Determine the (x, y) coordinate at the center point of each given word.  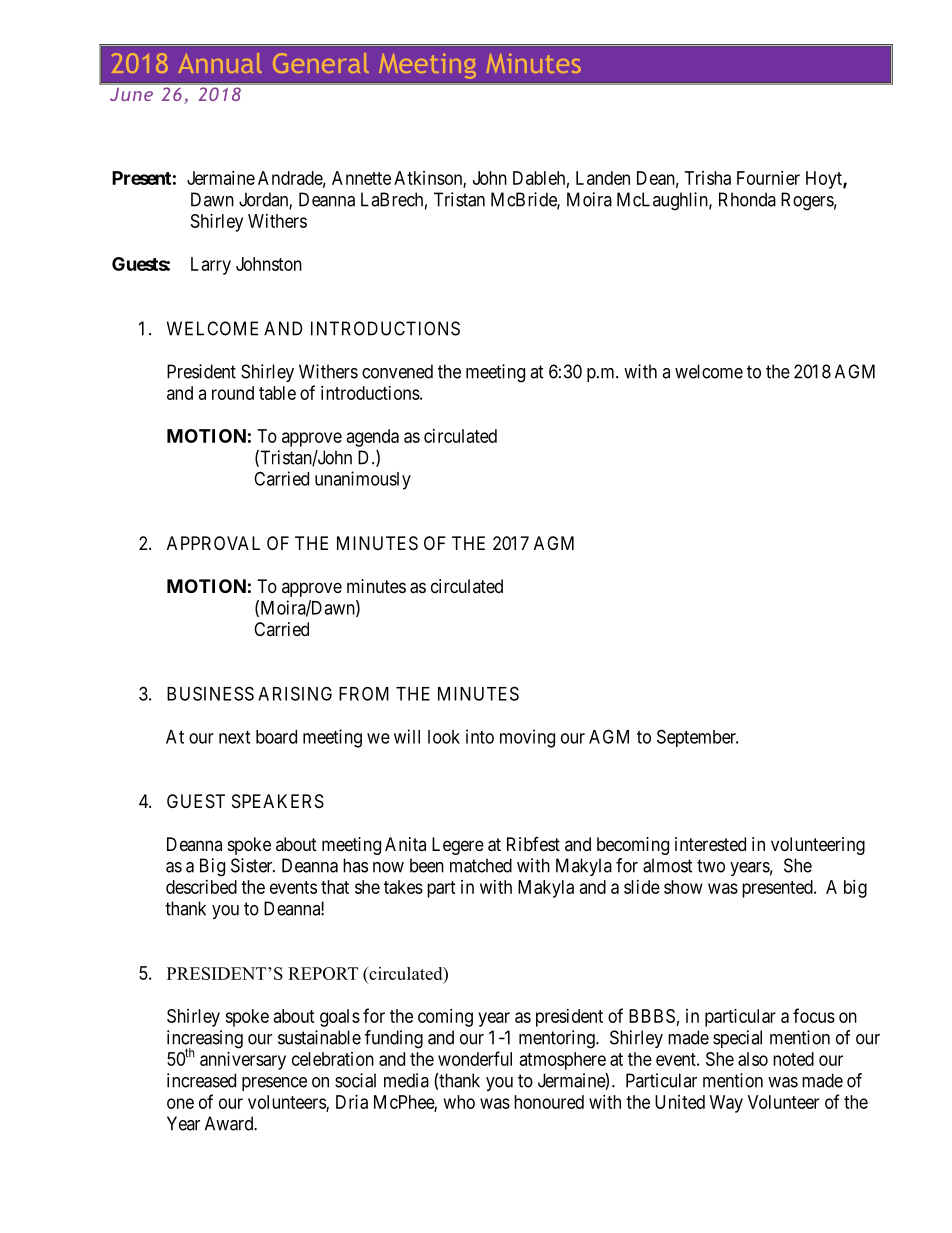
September (697, 738)
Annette (361, 178)
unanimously (363, 480)
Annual (219, 63)
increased (201, 1080)
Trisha (708, 178)
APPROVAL (213, 543)
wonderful (475, 1058)
